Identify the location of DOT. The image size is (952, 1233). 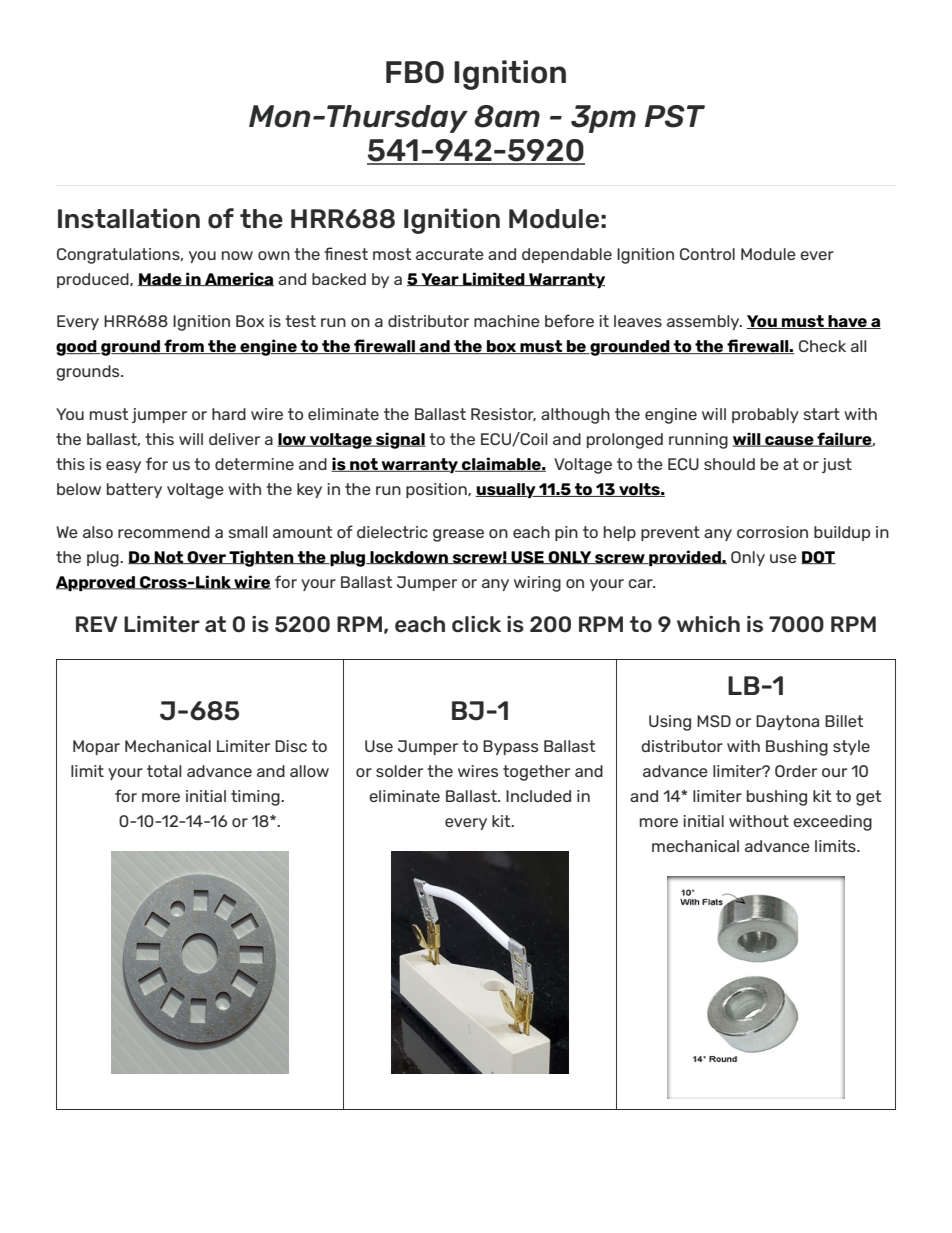
(818, 557).
